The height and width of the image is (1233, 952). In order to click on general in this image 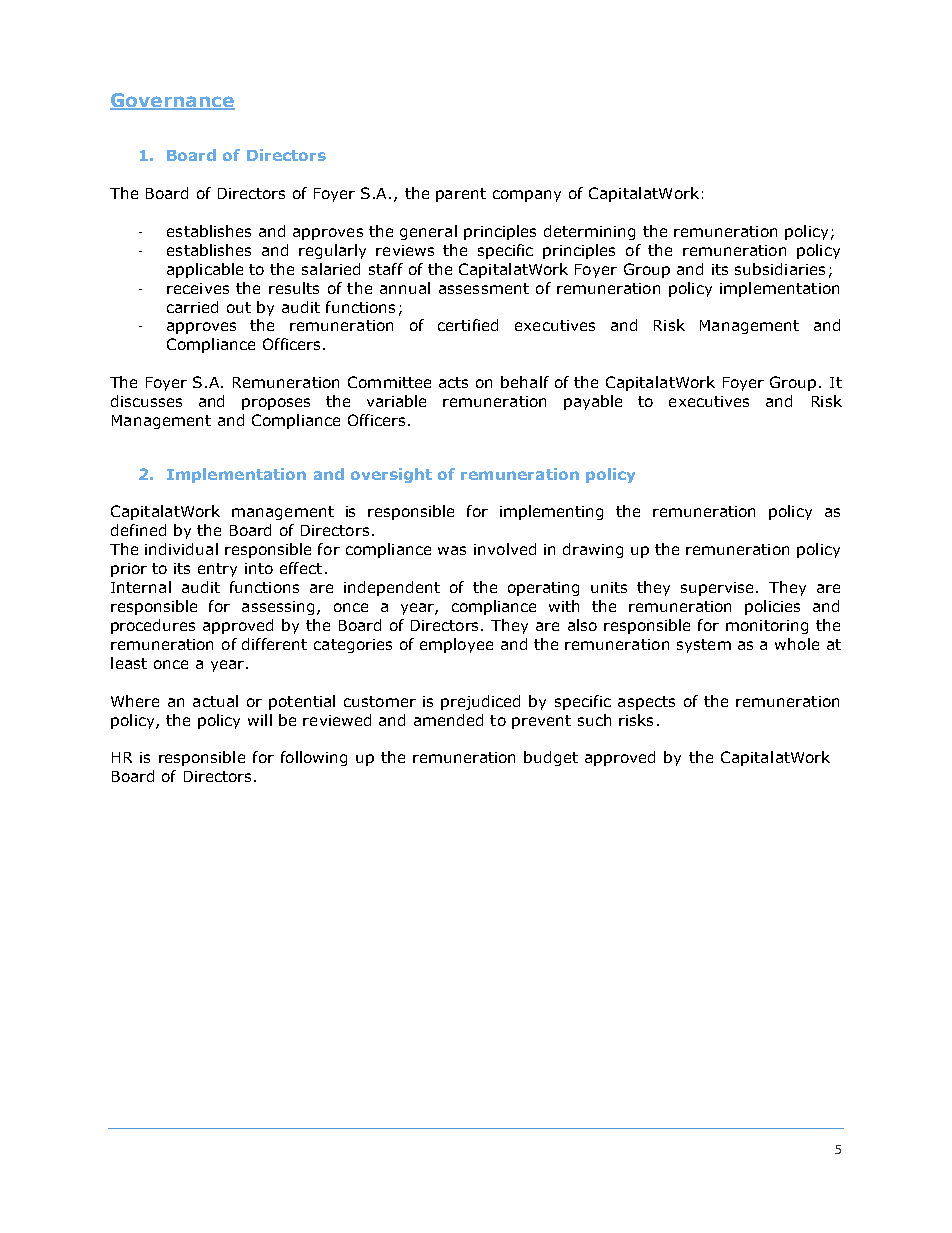, I will do `click(428, 232)`.
